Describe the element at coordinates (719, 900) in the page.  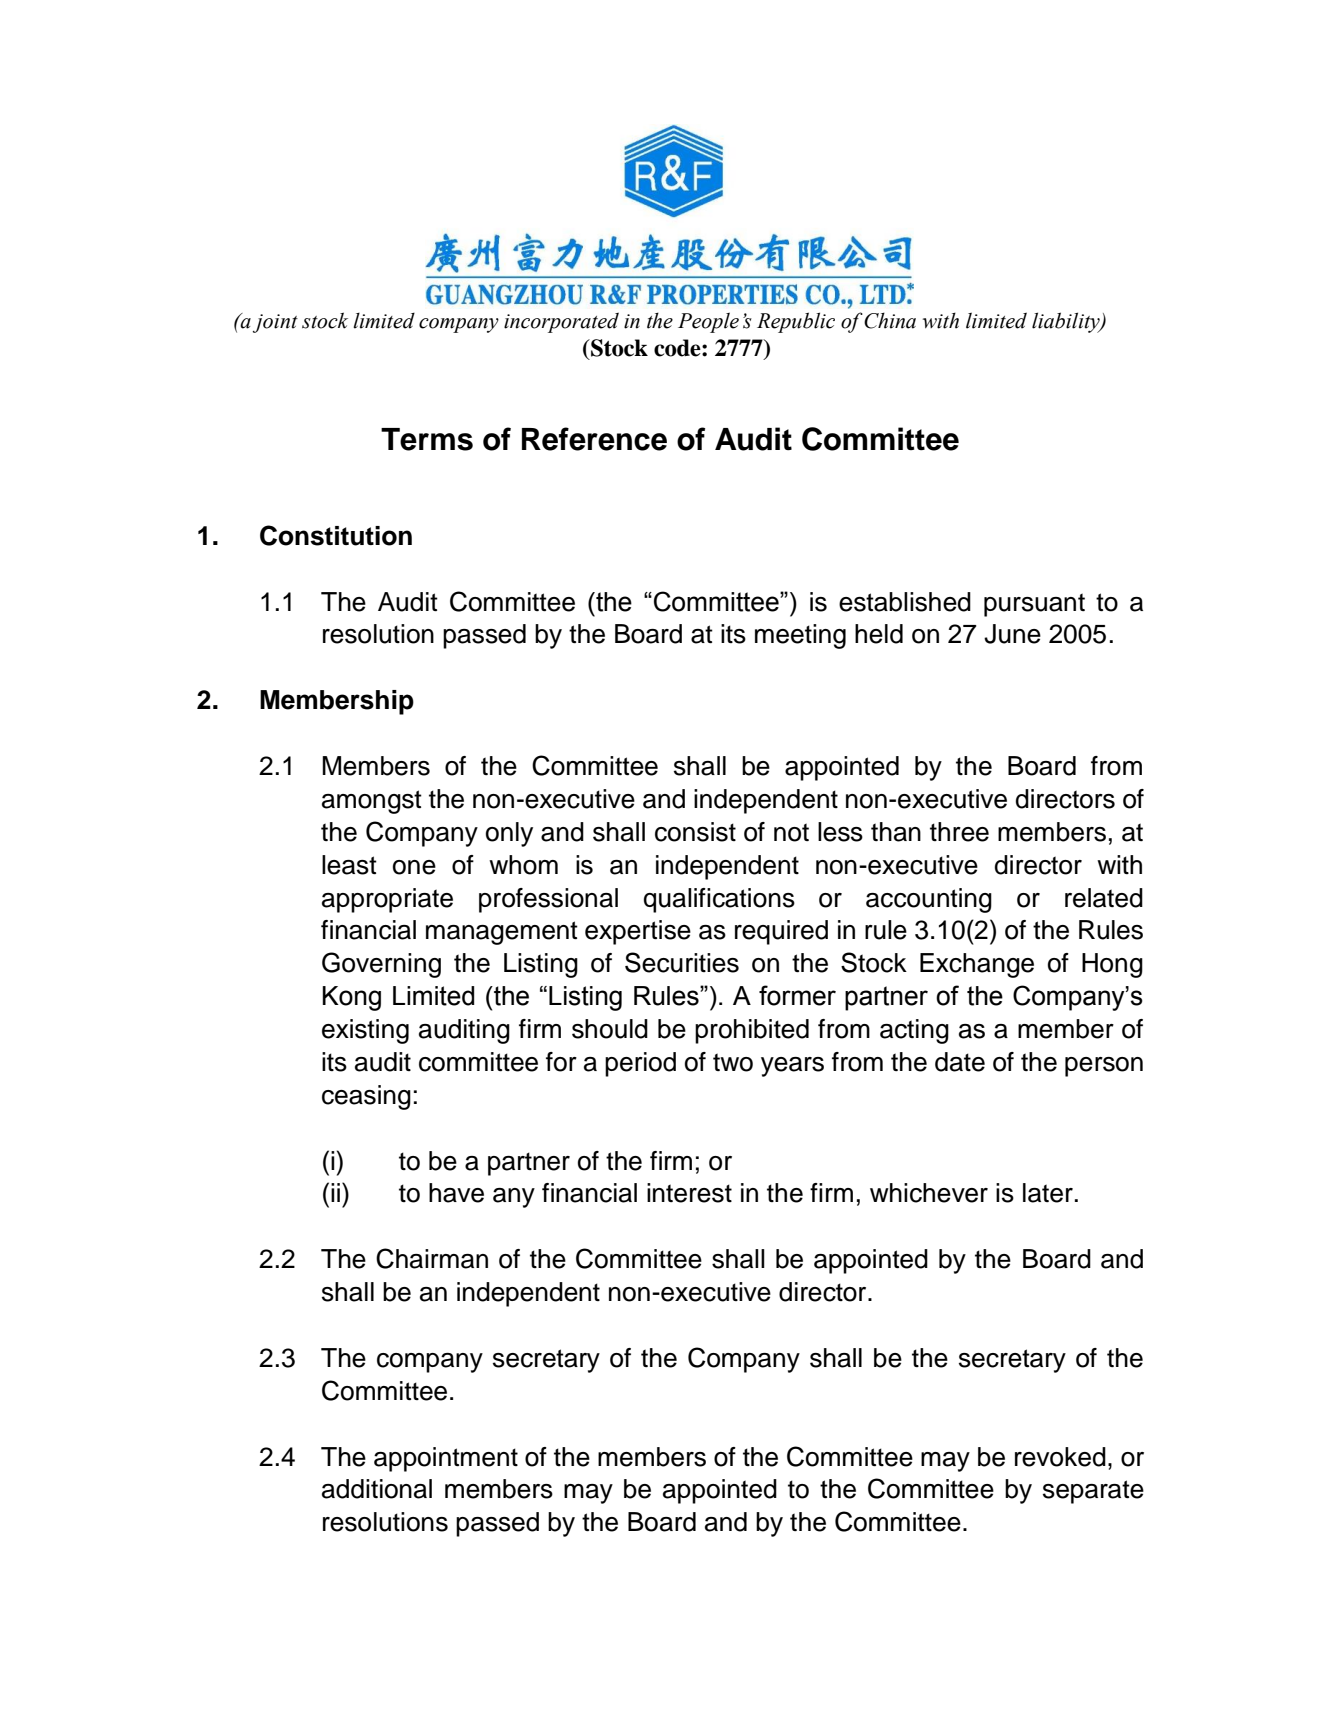
I see `qualifications` at that location.
